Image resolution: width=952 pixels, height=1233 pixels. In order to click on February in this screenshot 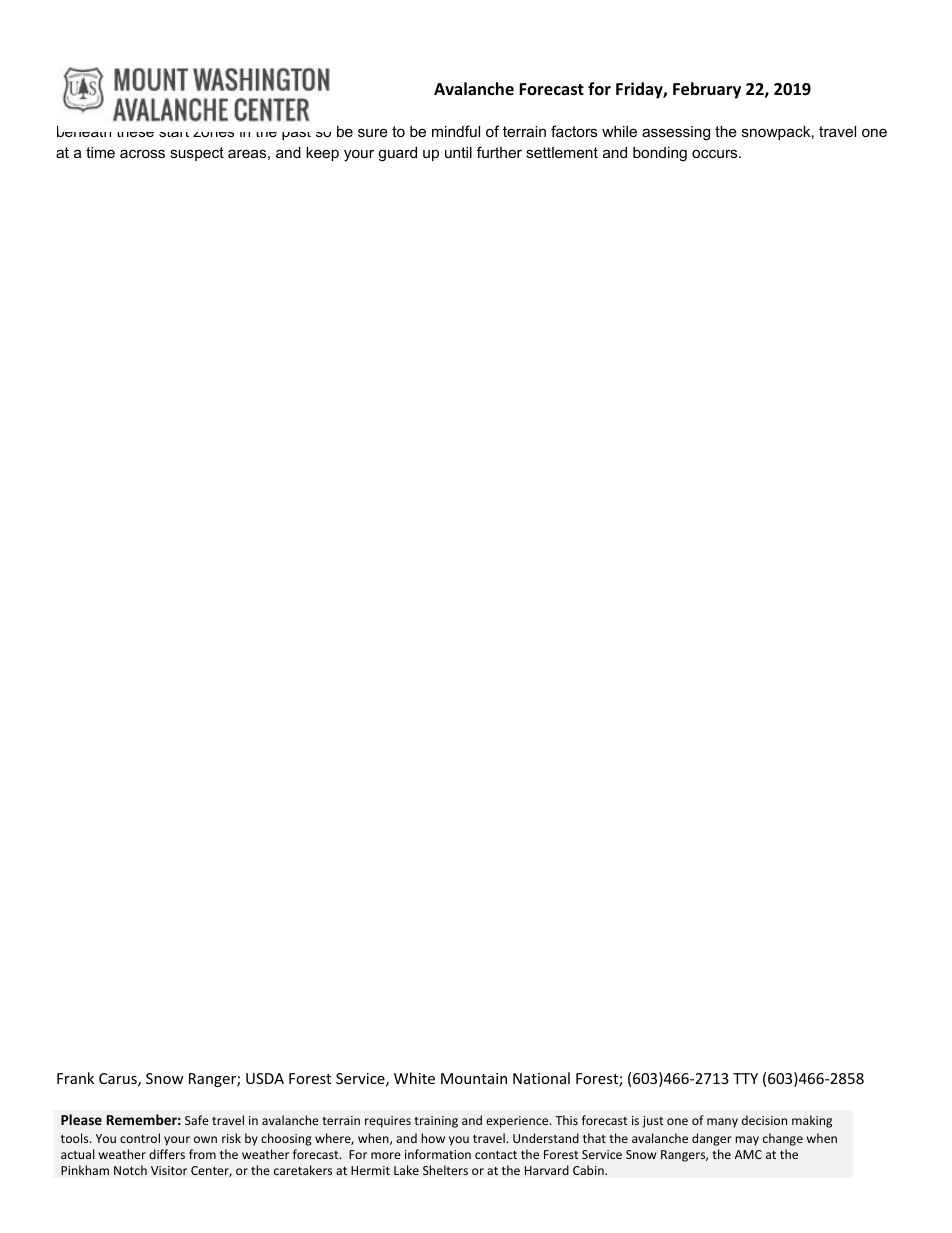, I will do `click(707, 90)`.
